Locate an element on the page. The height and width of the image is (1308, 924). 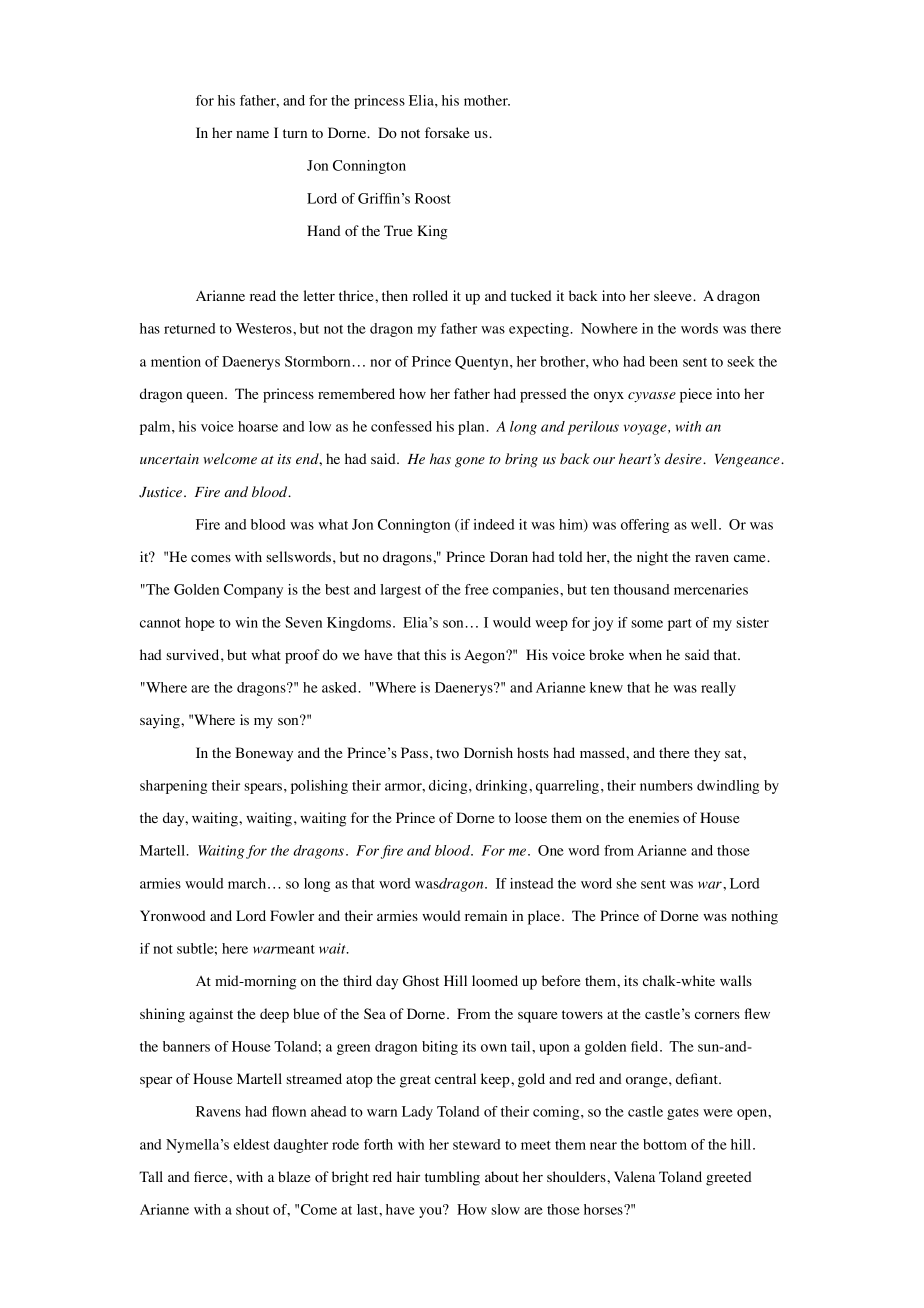
they is located at coordinates (707, 754).
